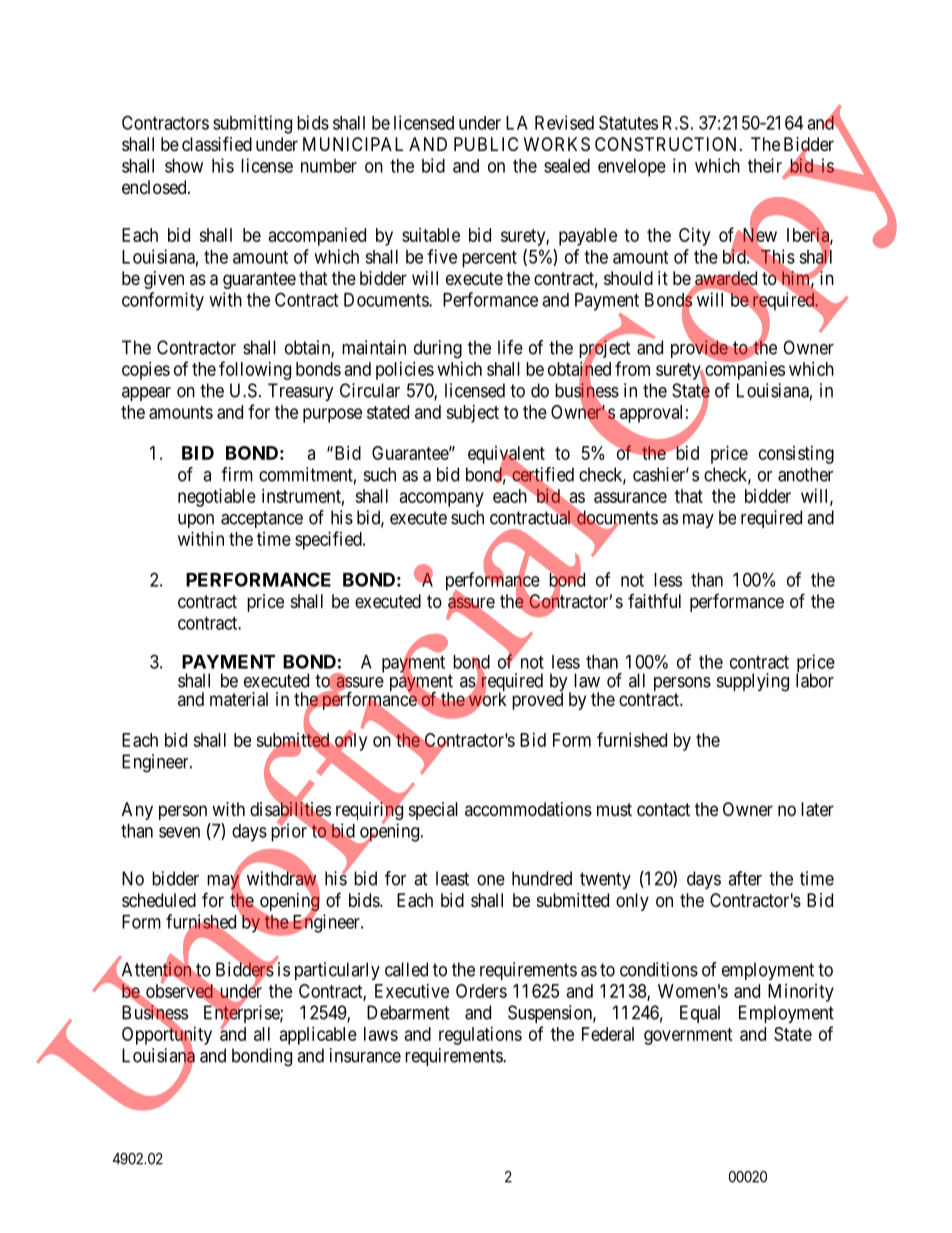 Image resolution: width=952 pixels, height=1233 pixels. Describe the element at coordinates (255, 370) in the screenshot. I see `following` at that location.
